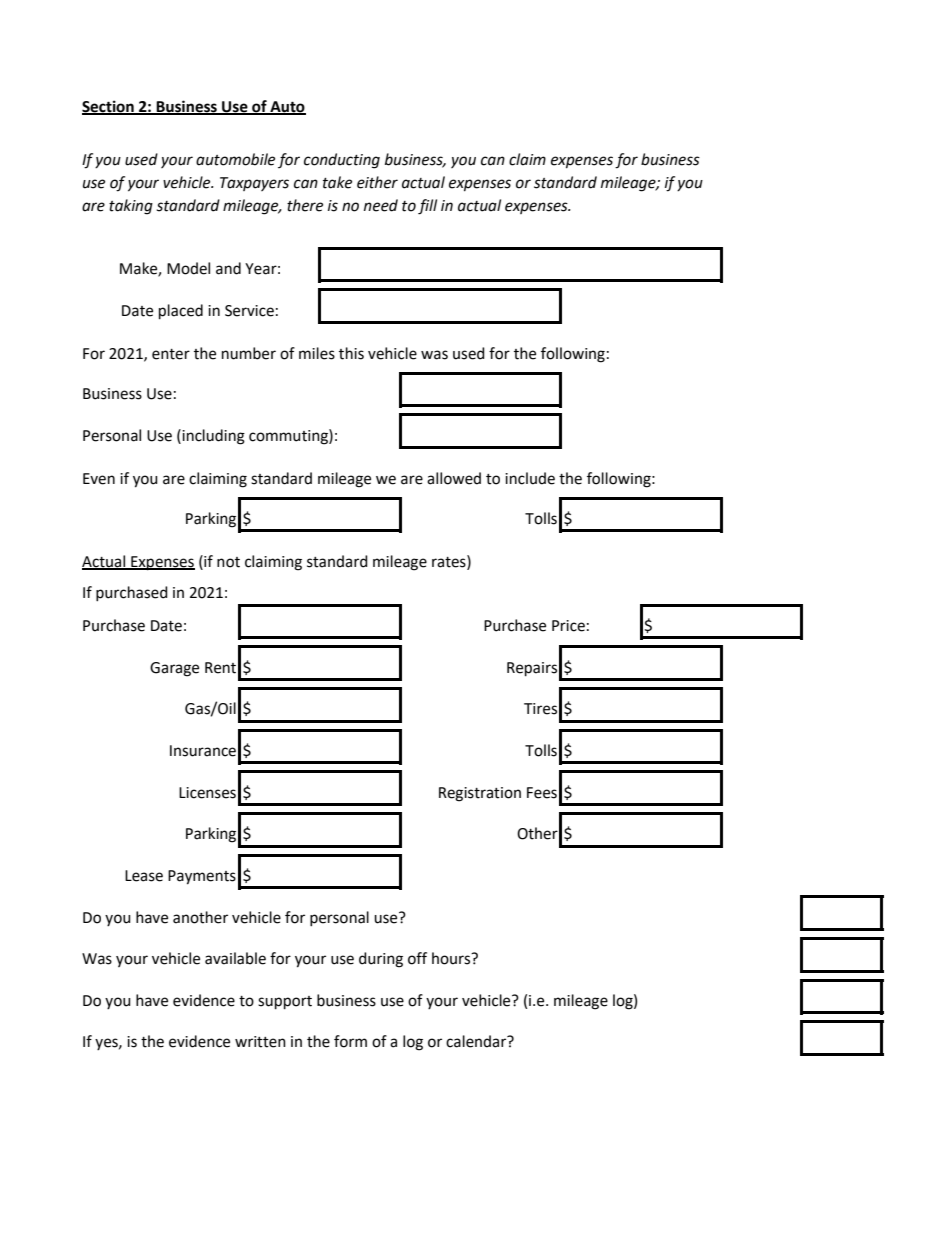 Image resolution: width=952 pixels, height=1233 pixels. Describe the element at coordinates (342, 161) in the document. I see `conducting` at that location.
